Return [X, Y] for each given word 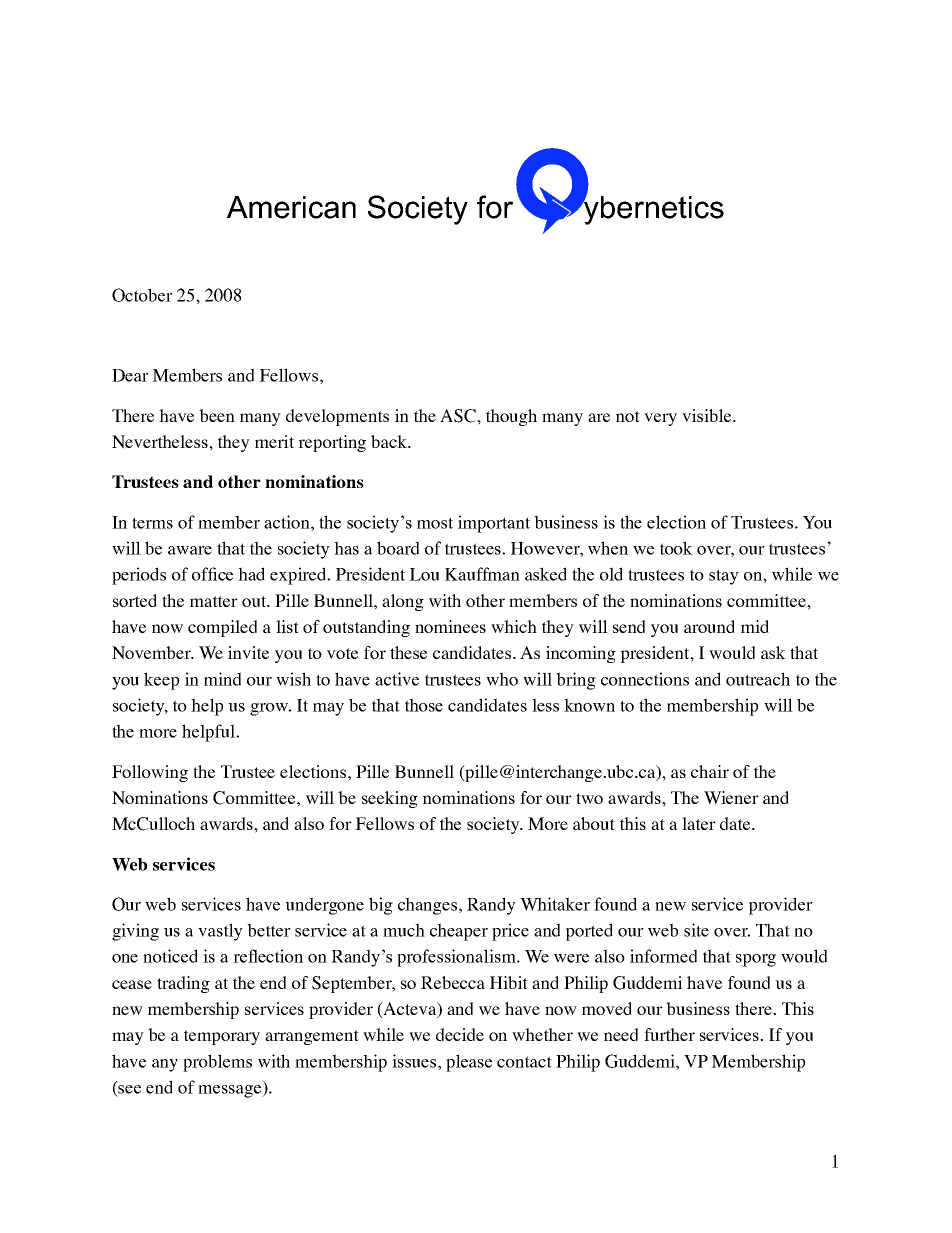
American [291, 207]
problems [217, 1063]
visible [708, 415]
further [669, 1034]
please [469, 1063]
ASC [459, 416]
